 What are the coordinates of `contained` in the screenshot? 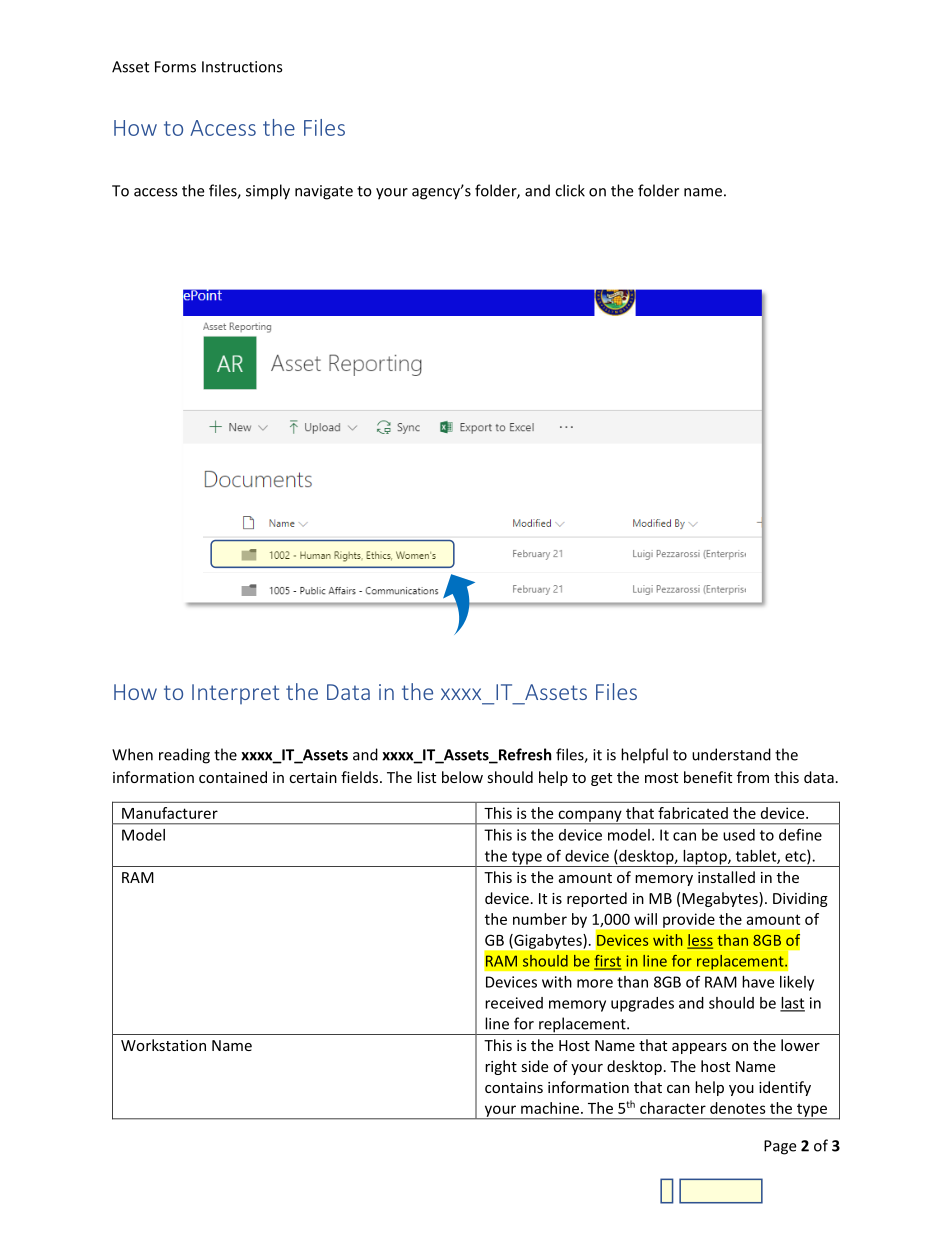 It's located at (233, 777).
